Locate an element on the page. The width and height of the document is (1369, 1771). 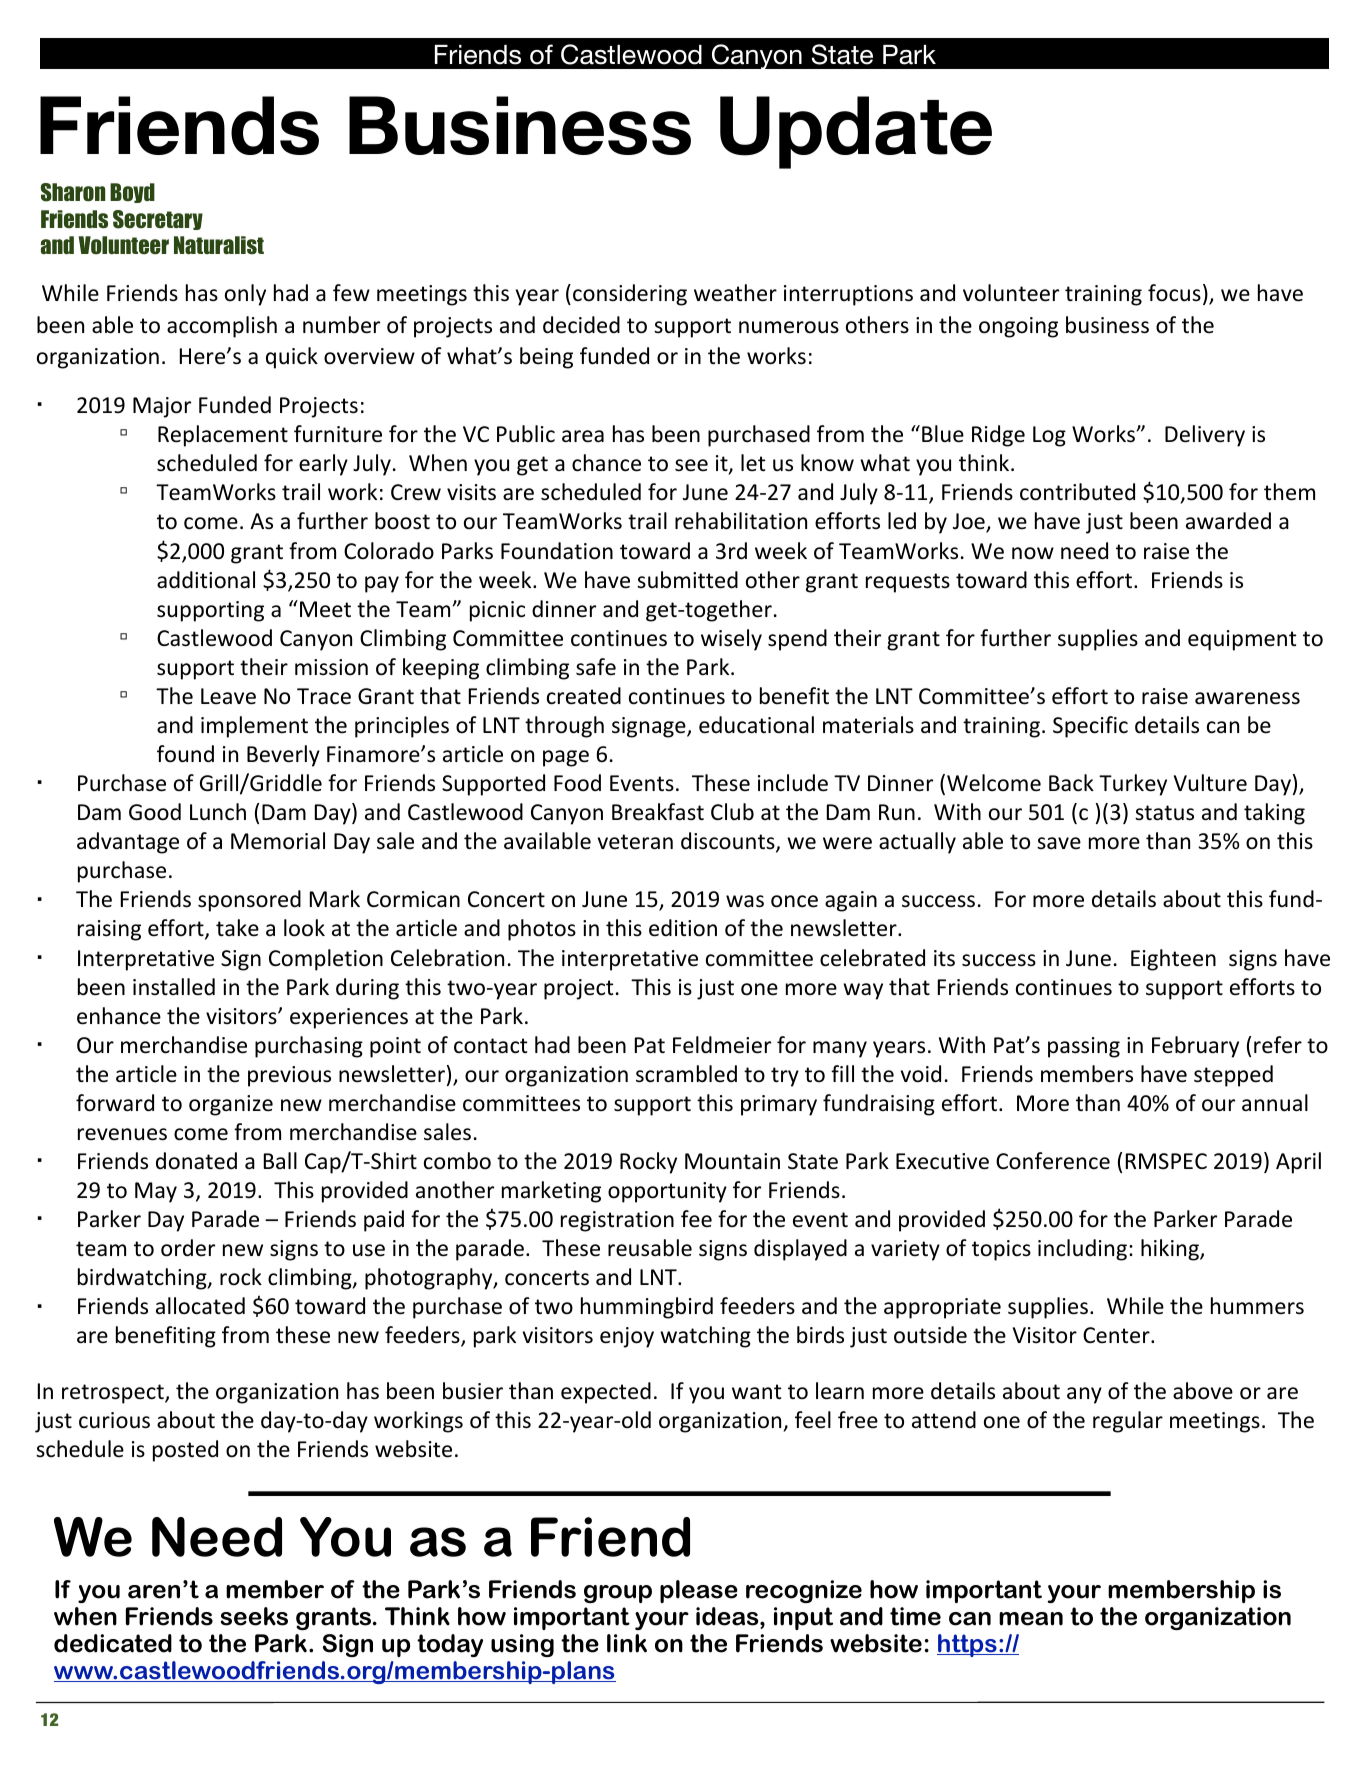
focus is located at coordinates (1174, 293).
